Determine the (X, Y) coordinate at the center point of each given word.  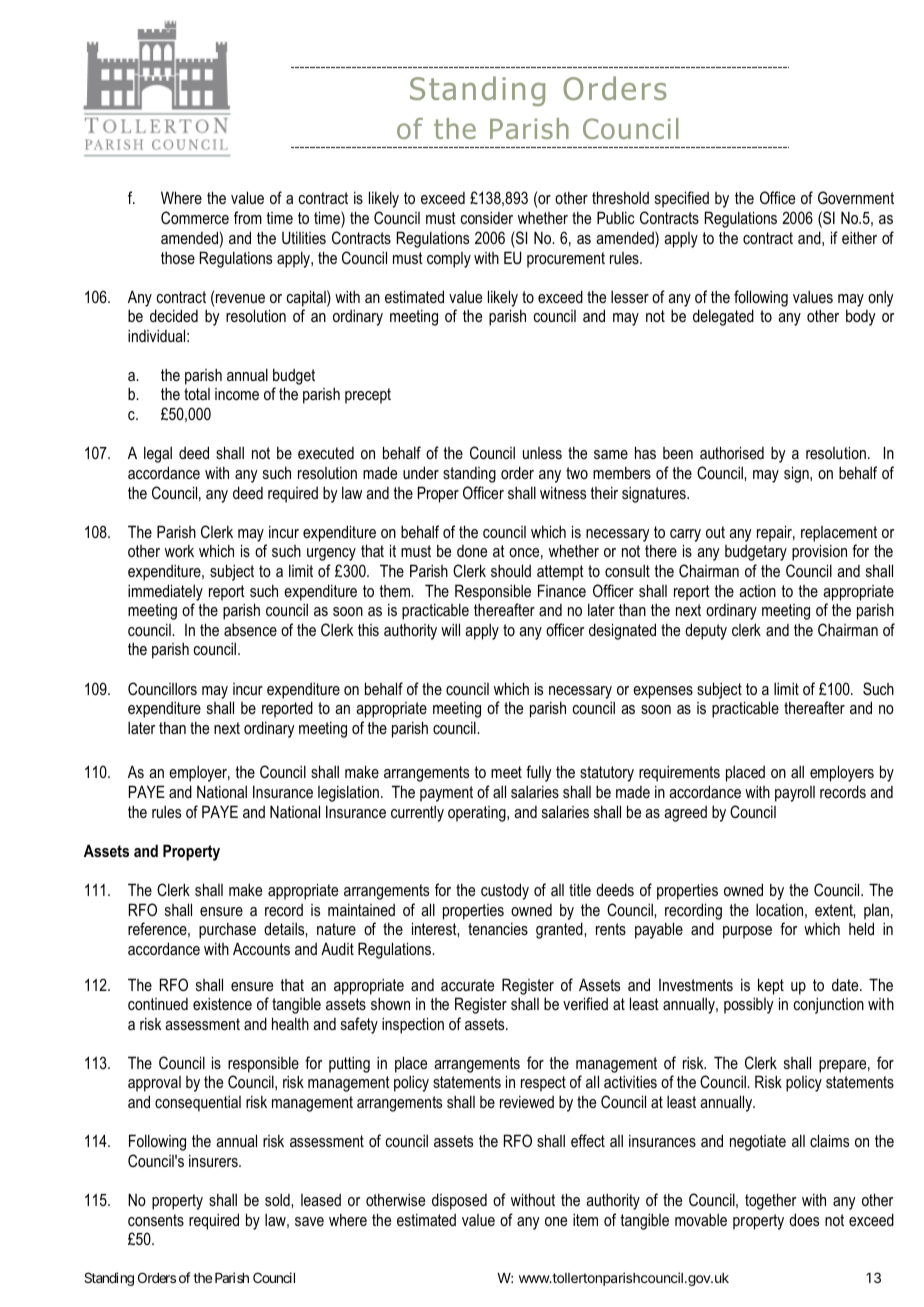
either (859, 237)
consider (487, 217)
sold (278, 1199)
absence (250, 629)
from (248, 217)
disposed (459, 1201)
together (770, 1201)
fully (539, 773)
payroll (795, 794)
